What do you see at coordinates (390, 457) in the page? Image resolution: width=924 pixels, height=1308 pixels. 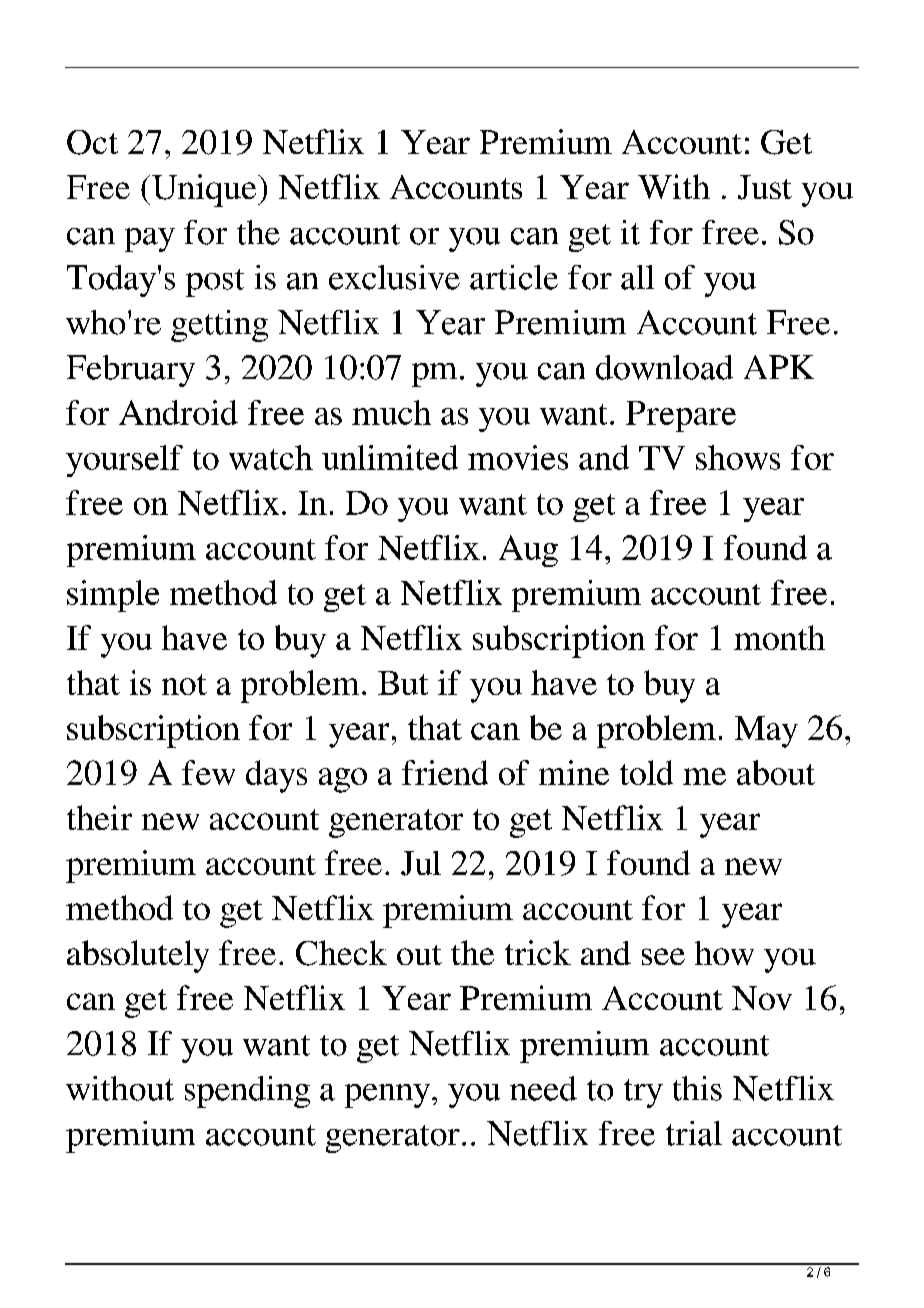 I see `unlimited` at bounding box center [390, 457].
